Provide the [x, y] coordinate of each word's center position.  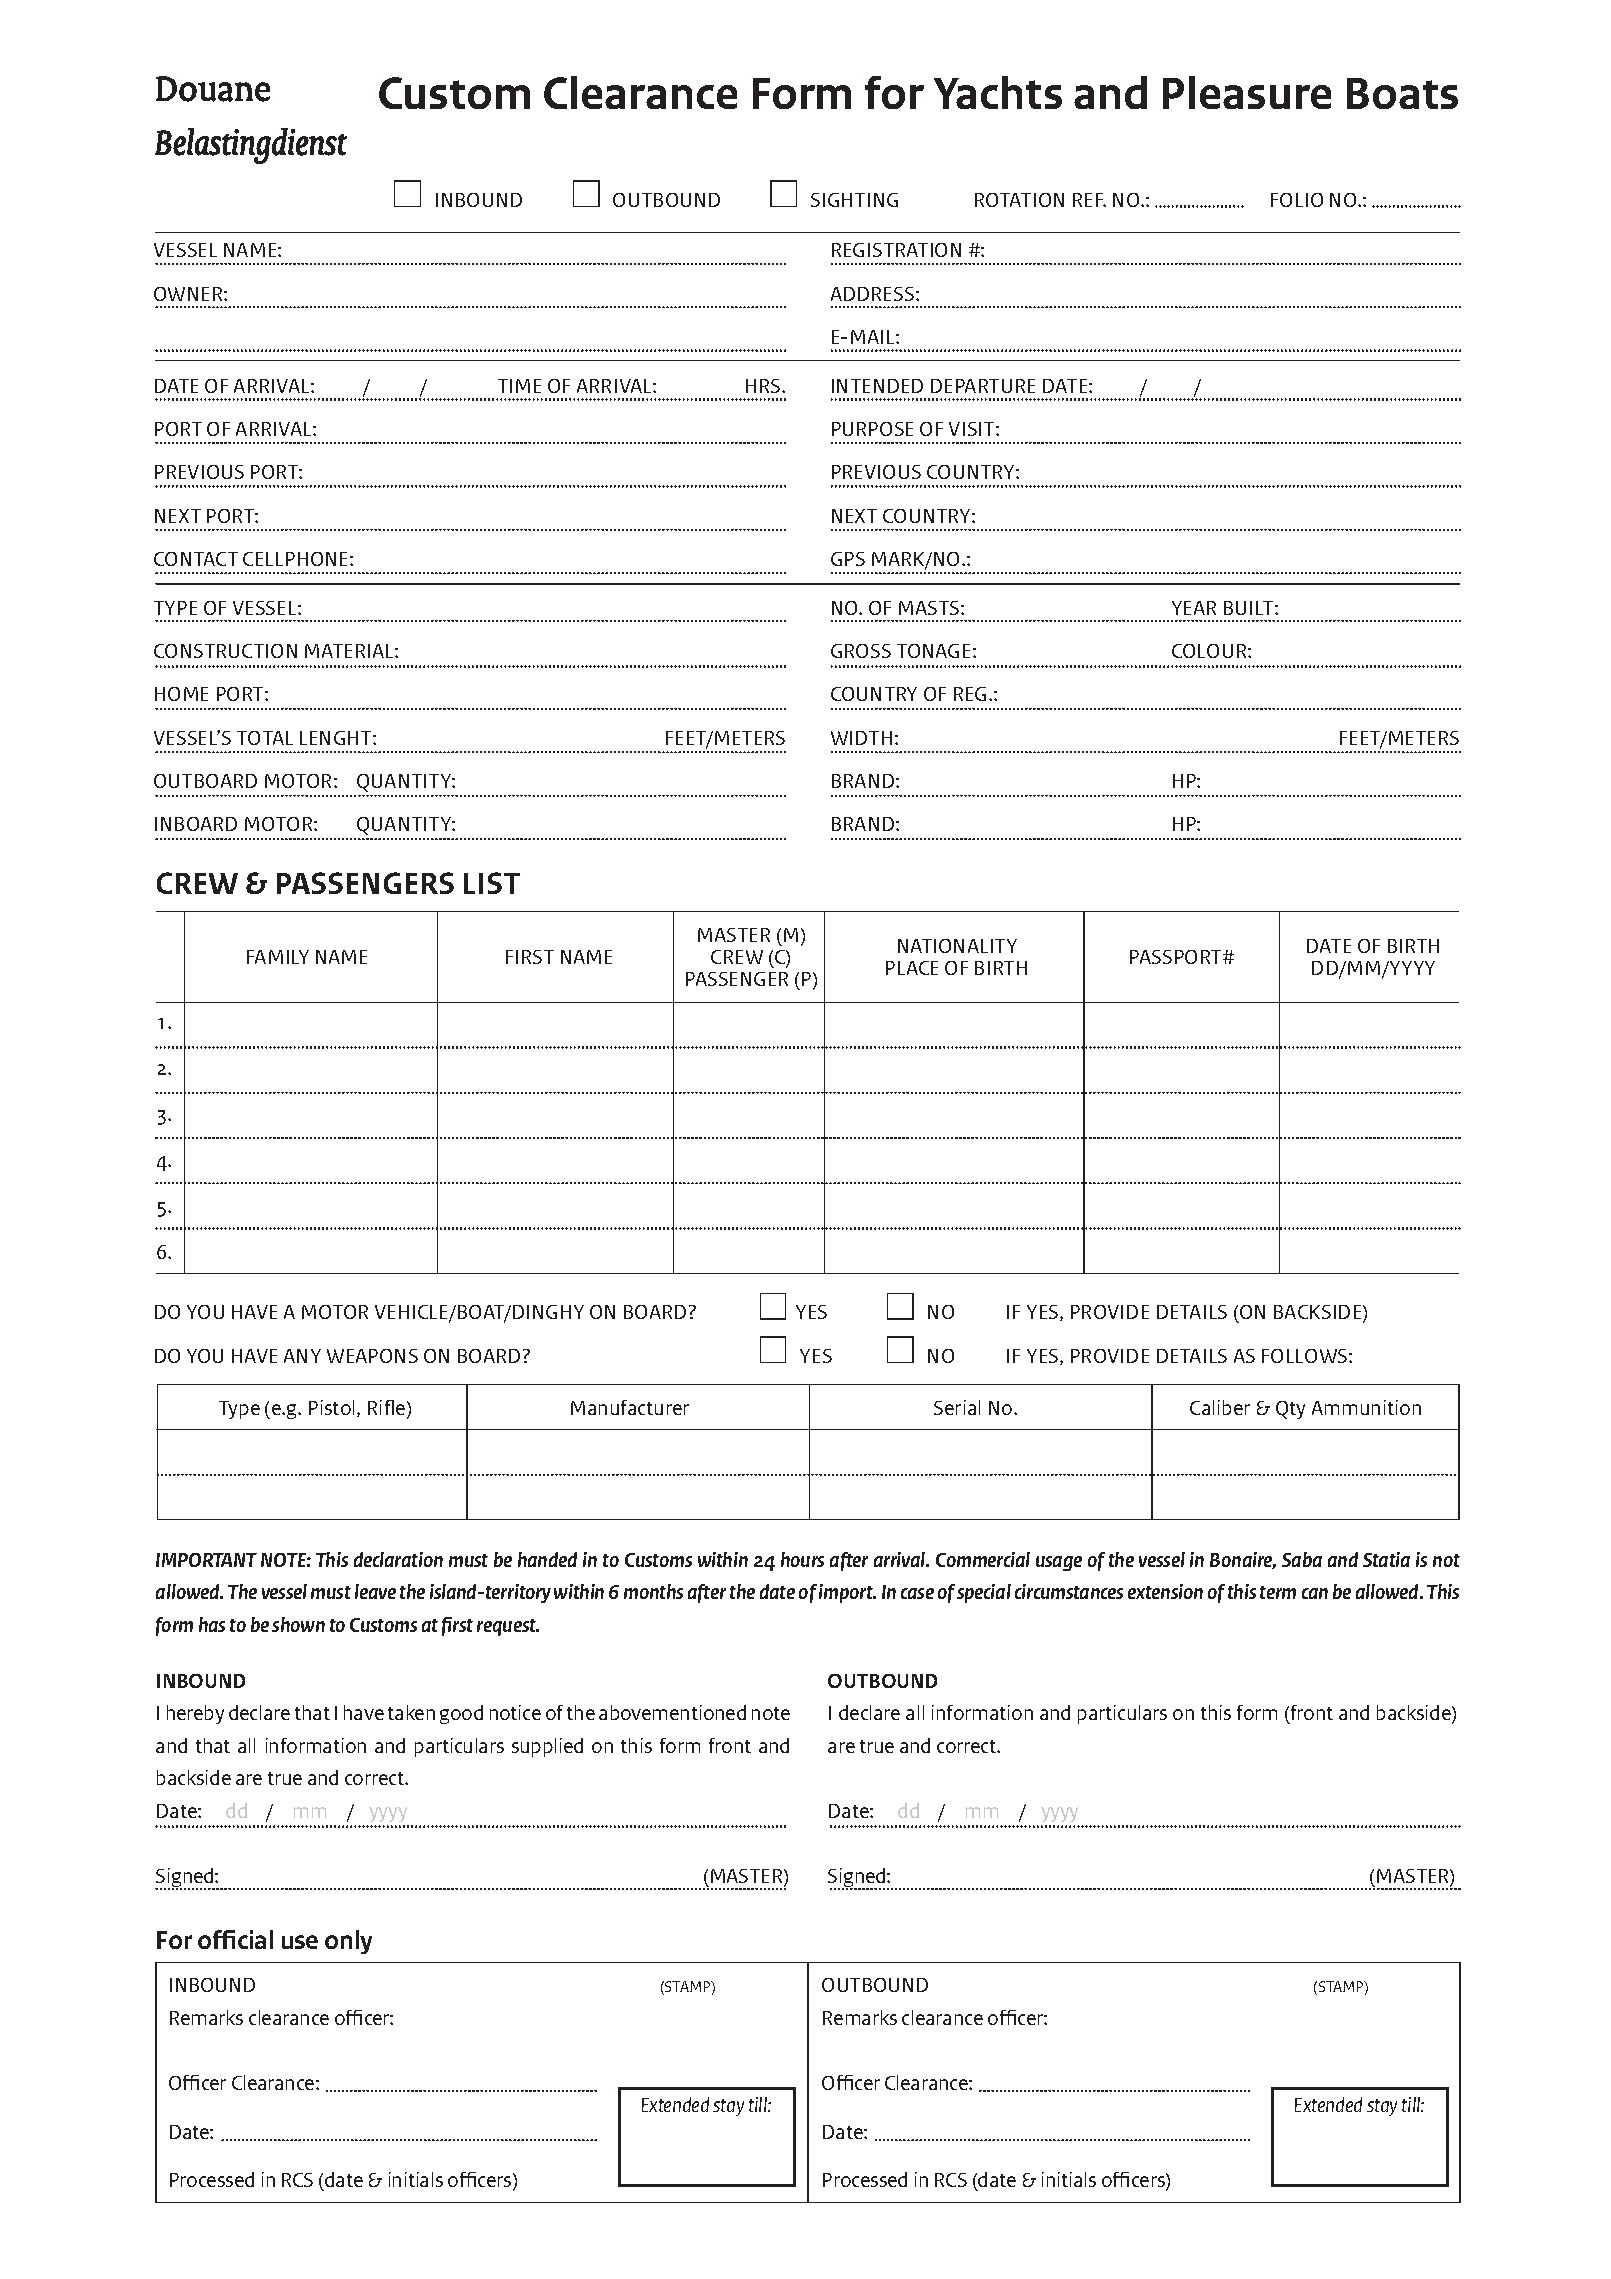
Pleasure [1247, 92]
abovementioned [672, 1712]
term [1278, 1592]
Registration [896, 250]
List [492, 883]
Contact [196, 559]
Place [912, 968]
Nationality [957, 946]
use [300, 1942]
